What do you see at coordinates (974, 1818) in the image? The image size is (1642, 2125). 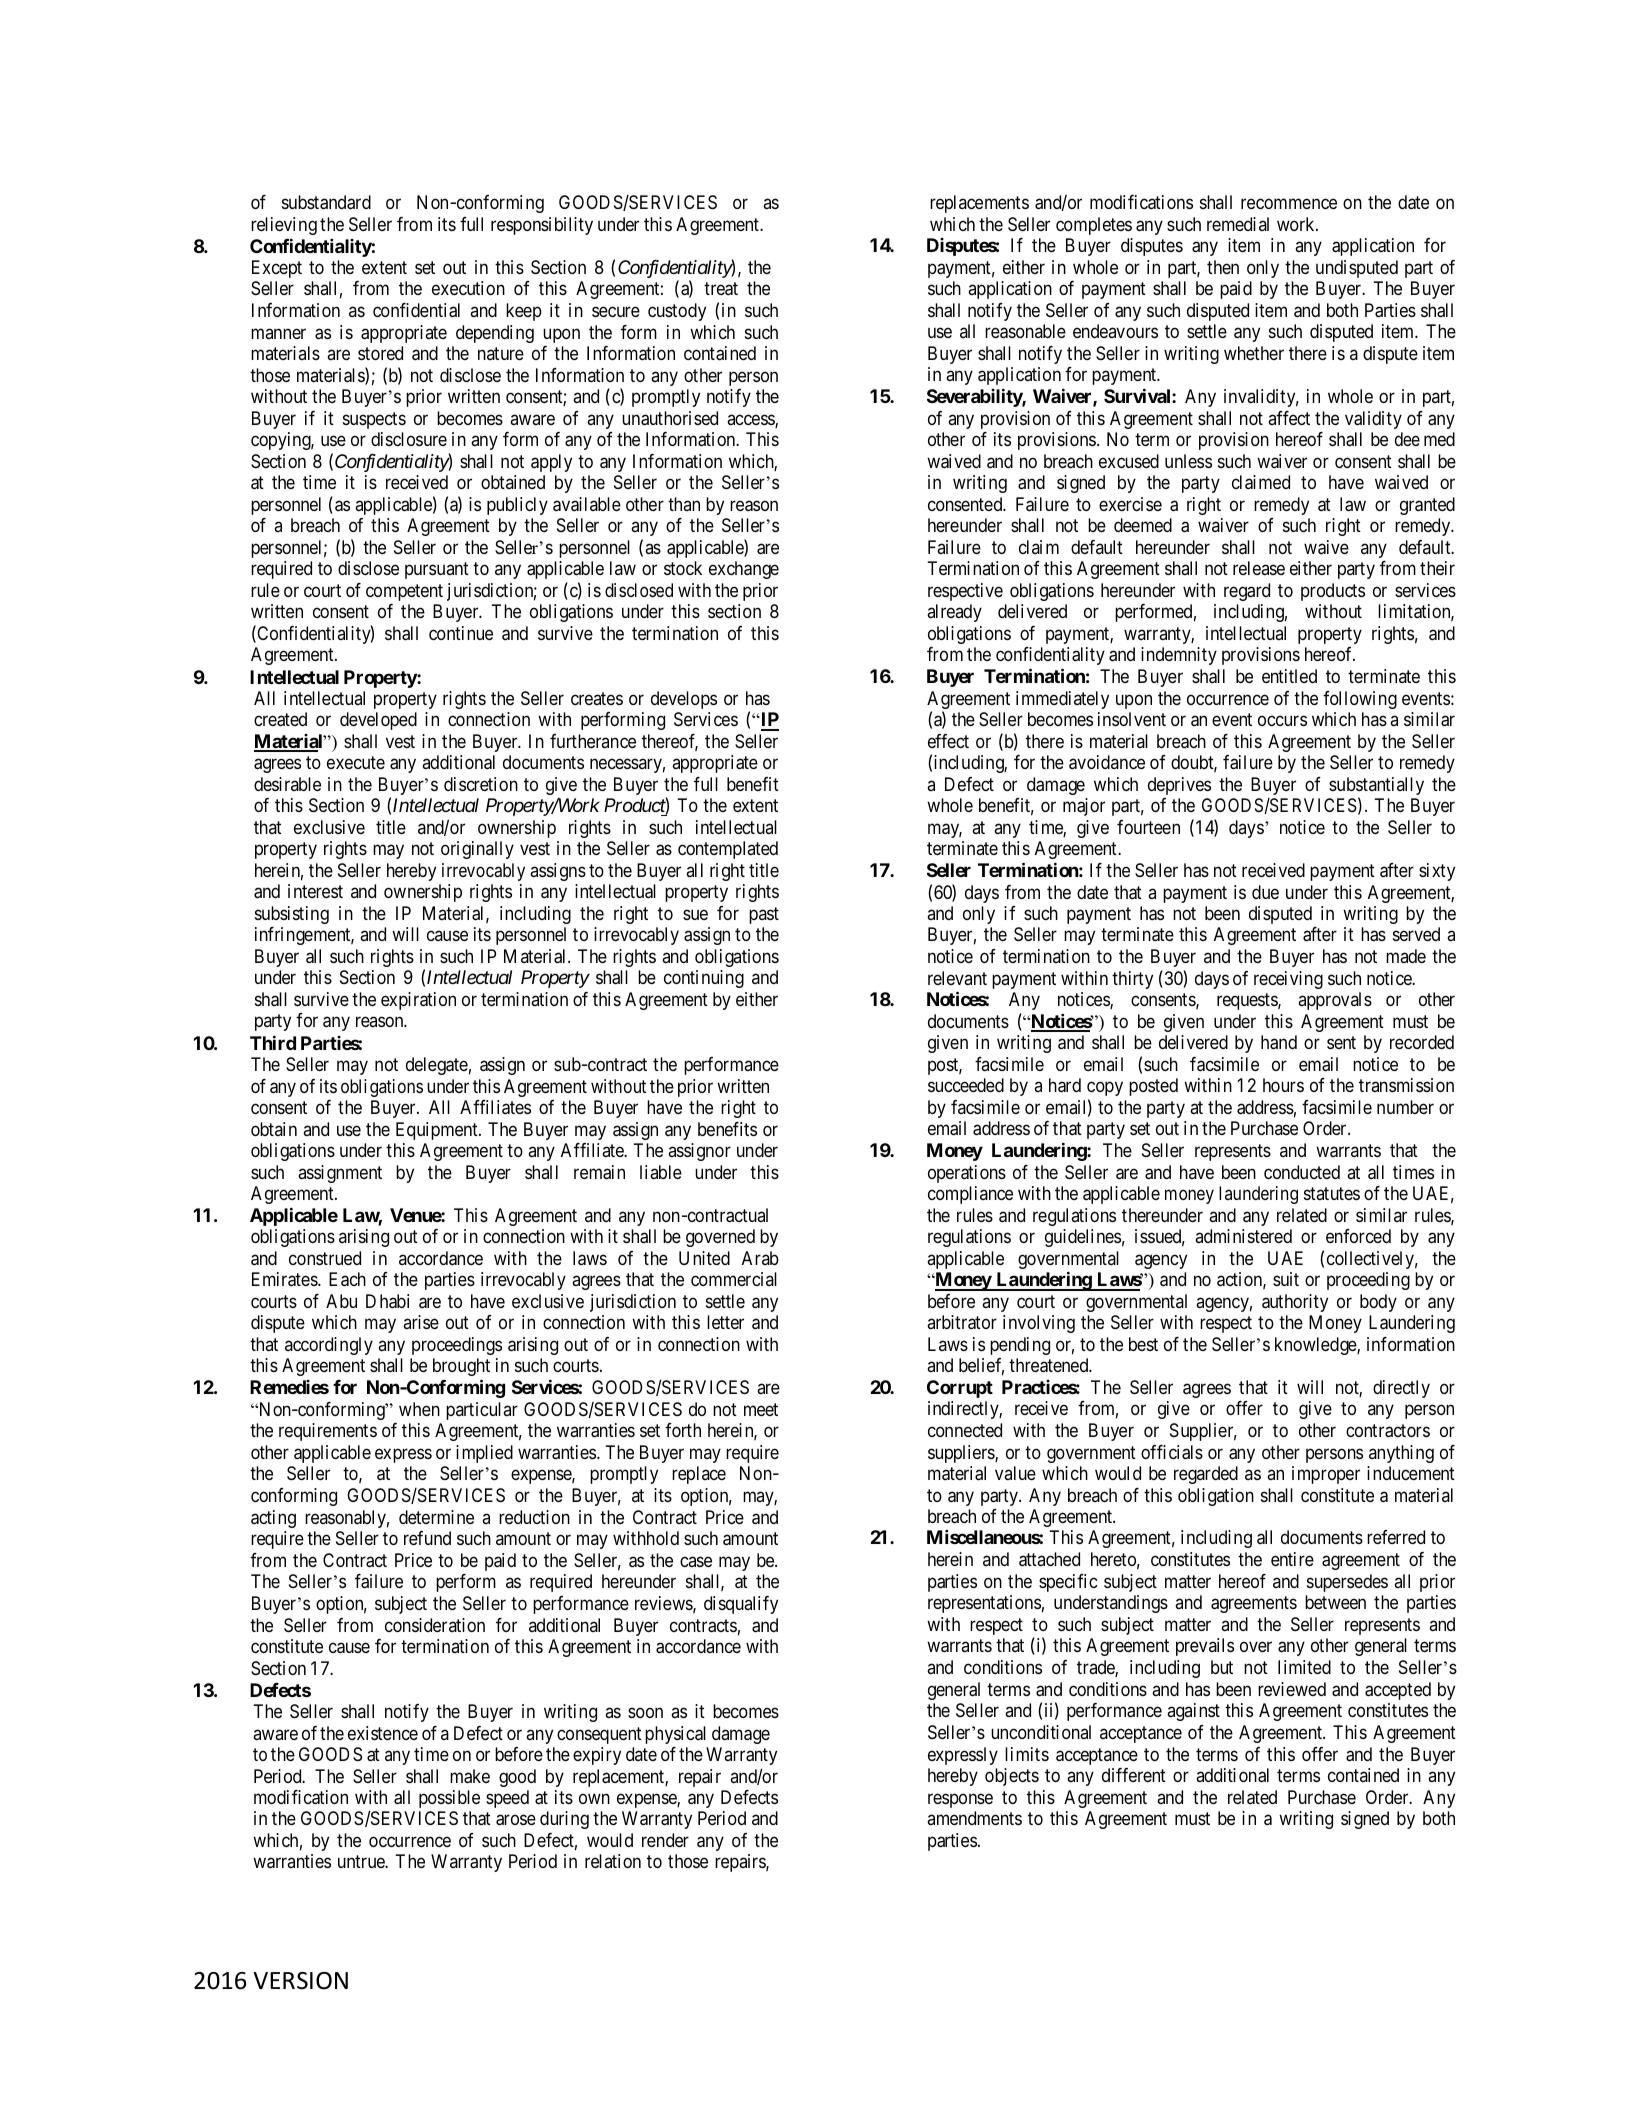 I see `amendments` at bounding box center [974, 1818].
